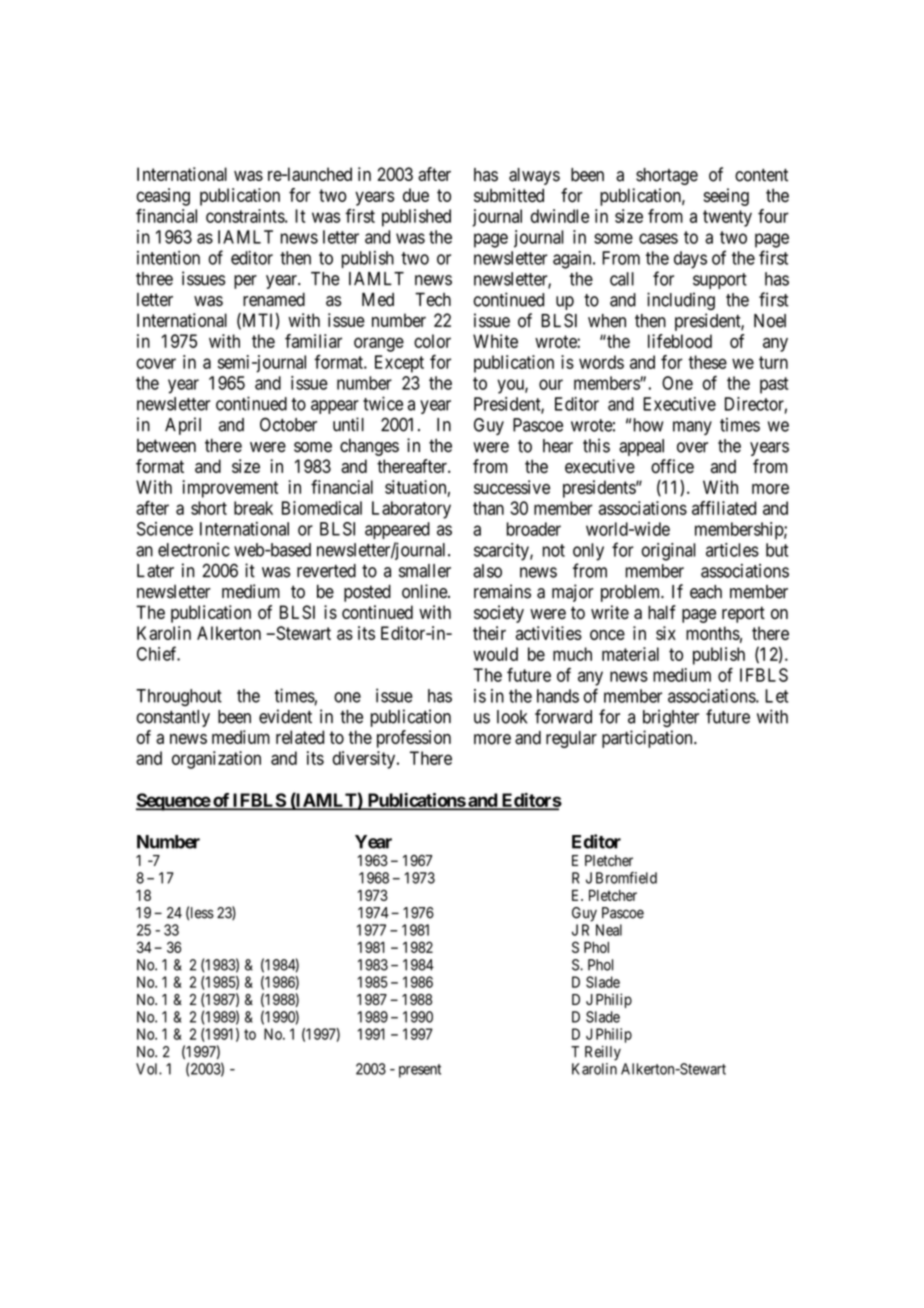 The width and height of the document is (924, 1308). I want to click on organization, so click(216, 760).
